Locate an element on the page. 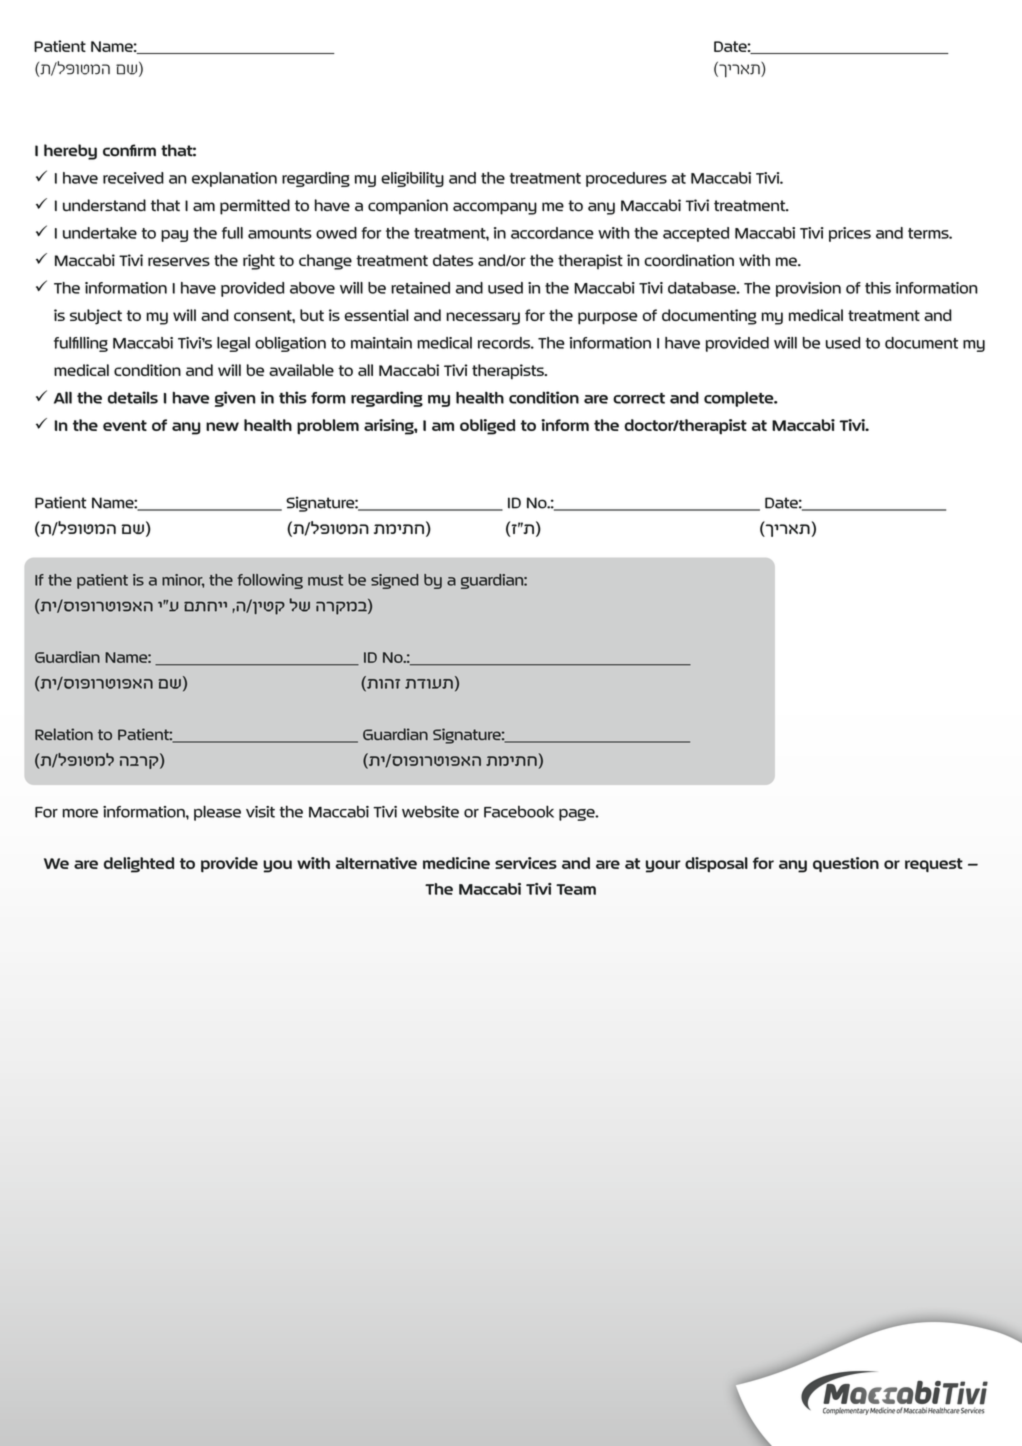 This document has width=1022, height=1446. services is located at coordinates (526, 863).
